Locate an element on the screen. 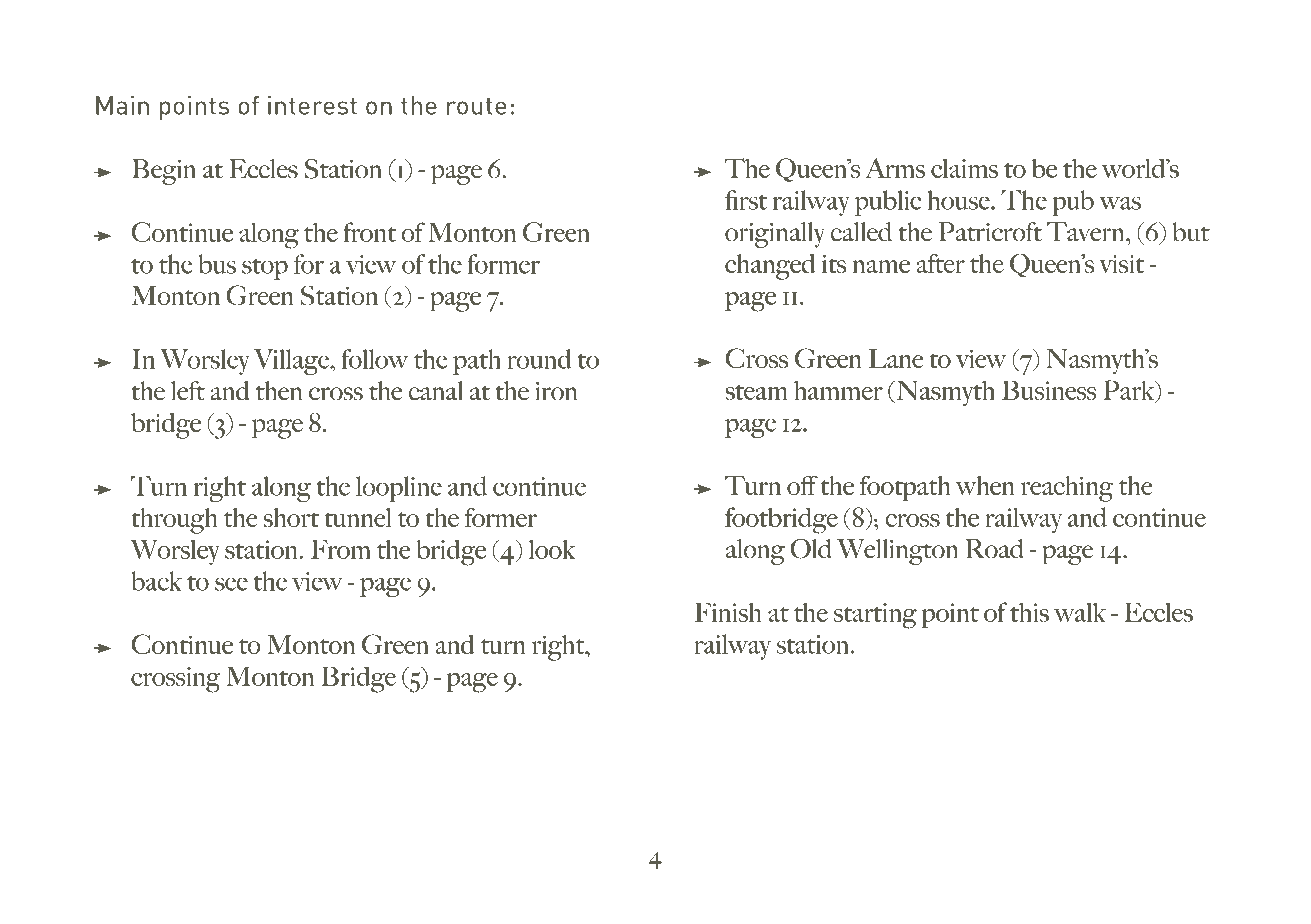  stop is located at coordinates (265, 269).
